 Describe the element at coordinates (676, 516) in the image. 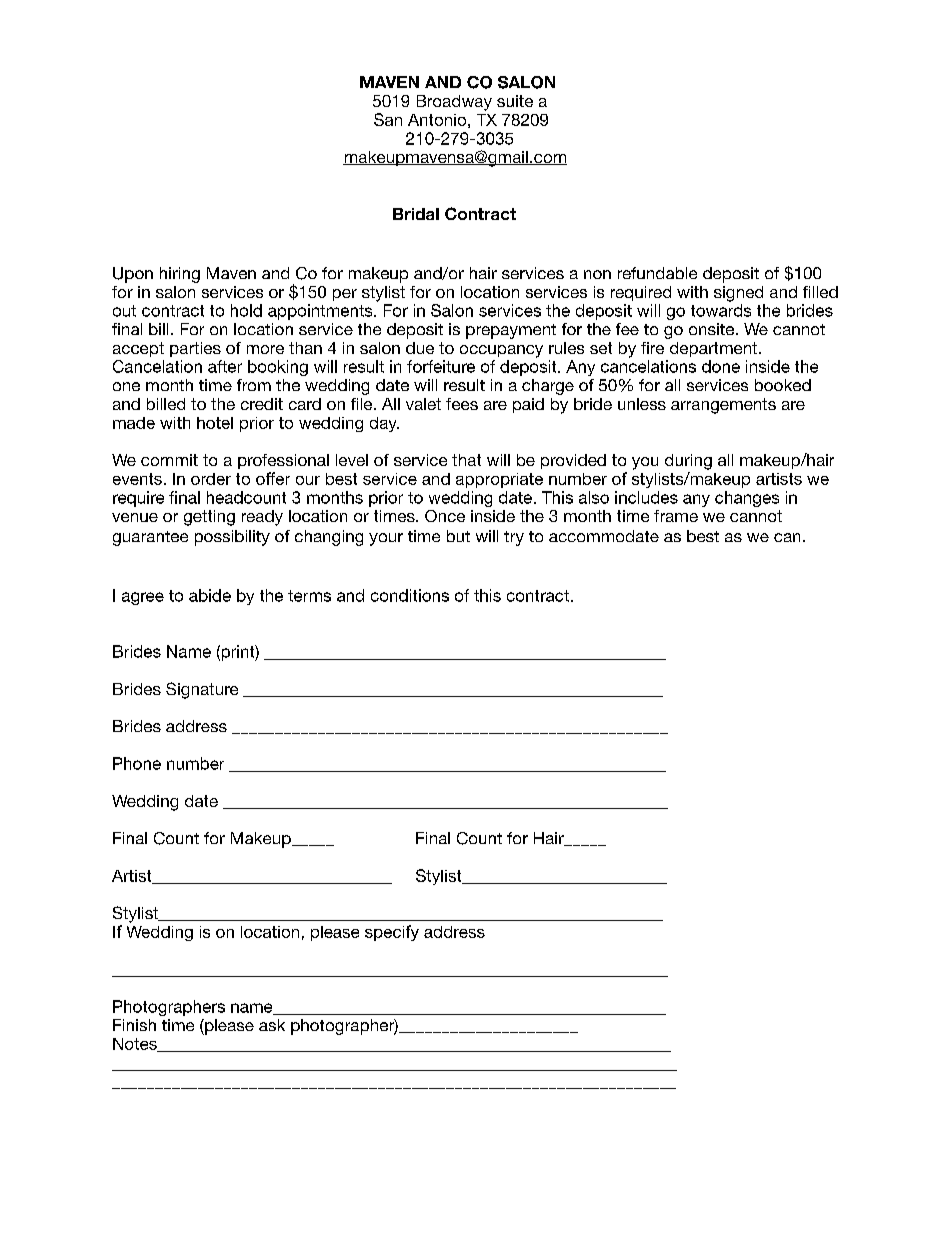

I see `frame` at that location.
